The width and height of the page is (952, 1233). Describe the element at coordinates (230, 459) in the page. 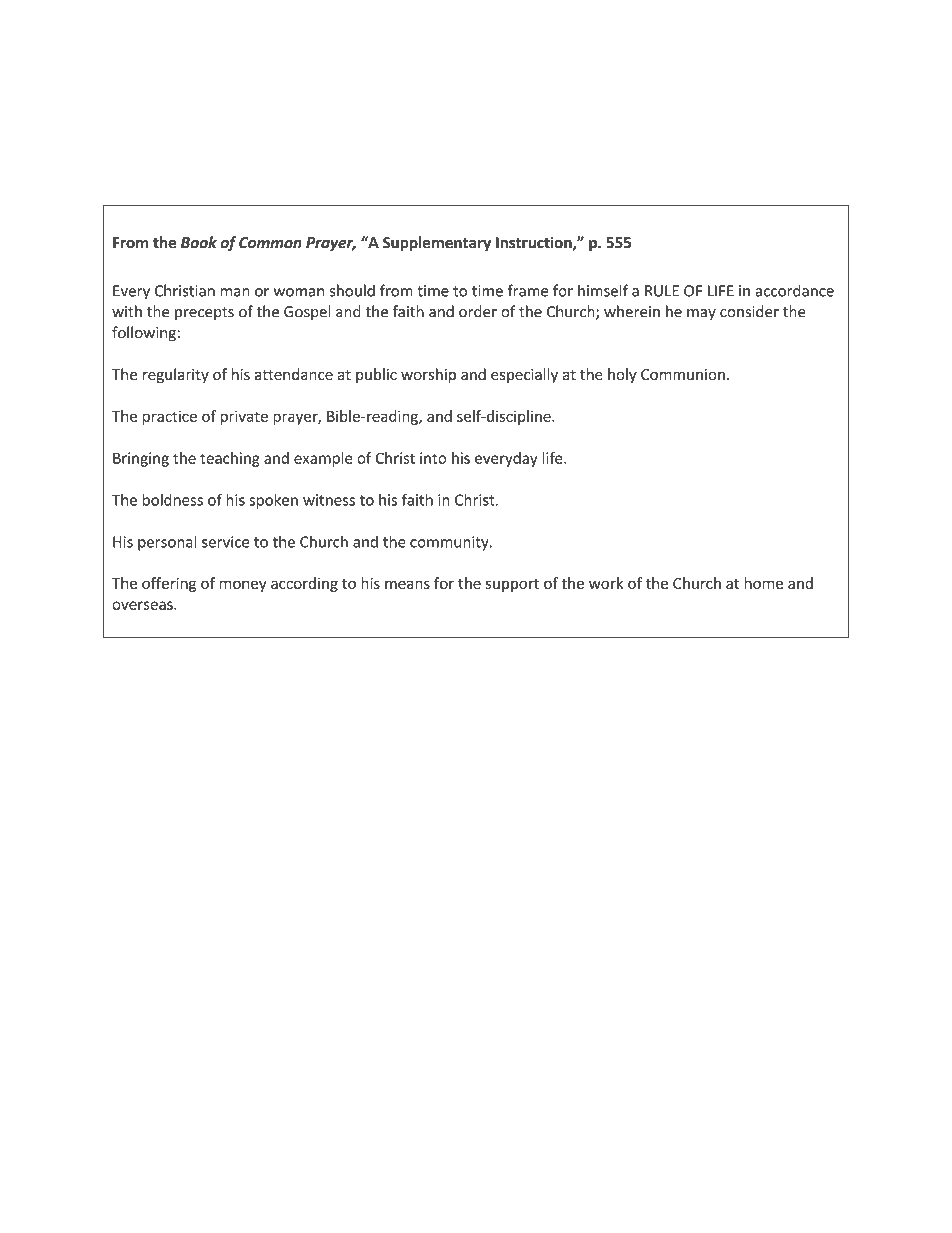

I see `teaching` at that location.
